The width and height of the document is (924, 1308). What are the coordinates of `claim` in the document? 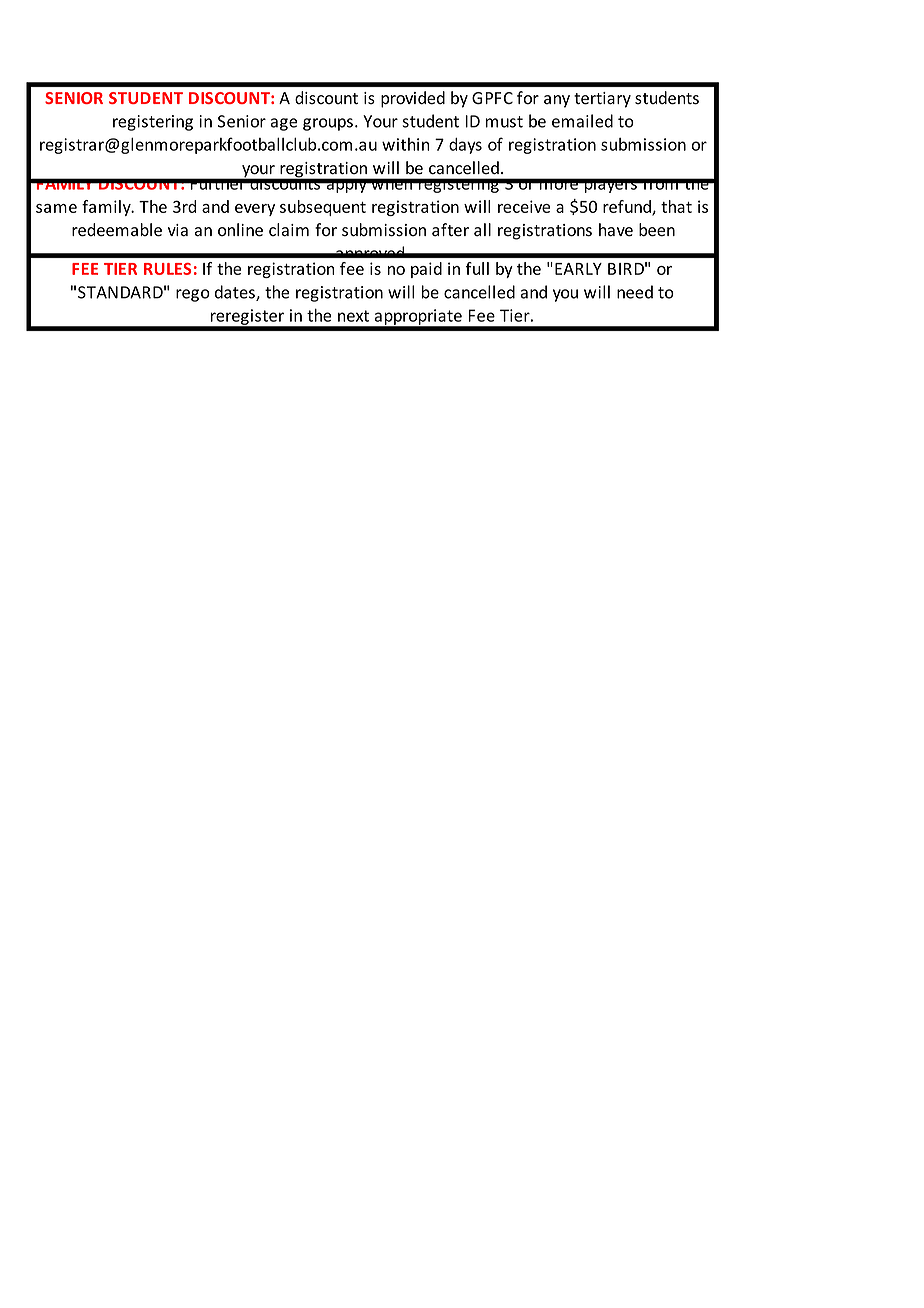 It's located at (289, 230).
